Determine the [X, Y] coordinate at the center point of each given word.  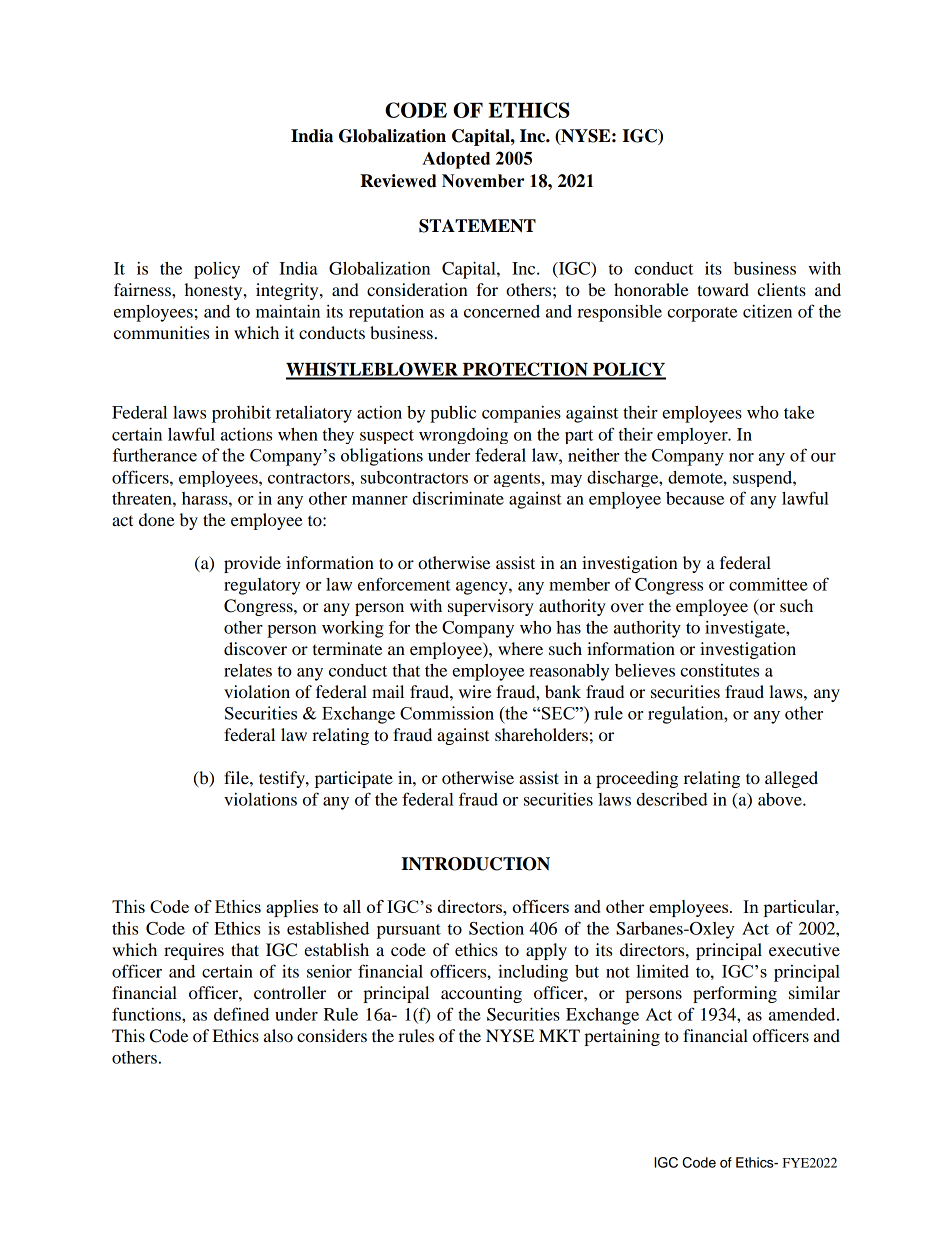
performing [735, 994]
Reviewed [398, 181]
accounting [481, 994]
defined [241, 1014]
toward [723, 289]
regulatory [262, 586]
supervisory [491, 607]
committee [768, 584]
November [483, 181]
